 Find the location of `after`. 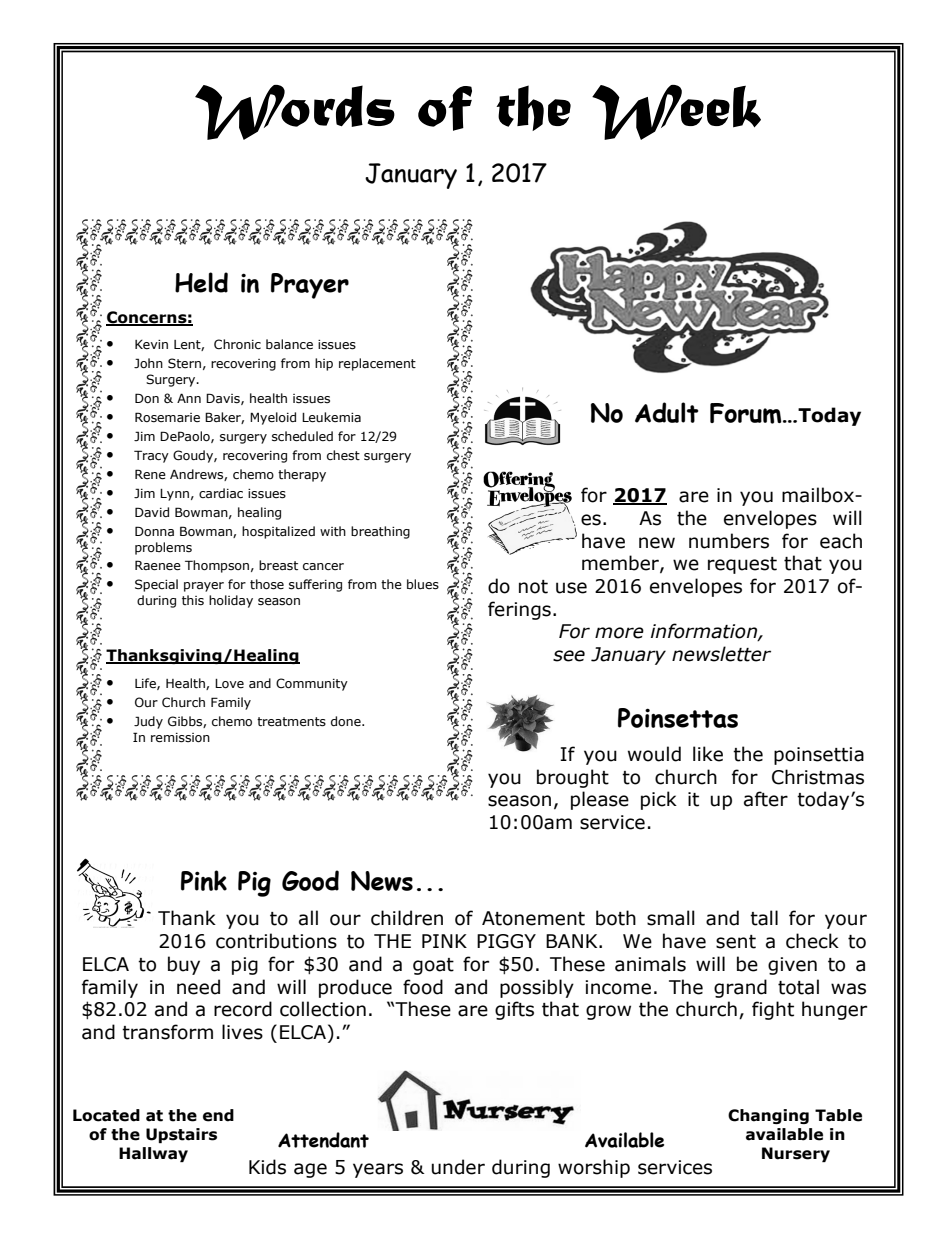

after is located at coordinates (766, 799).
